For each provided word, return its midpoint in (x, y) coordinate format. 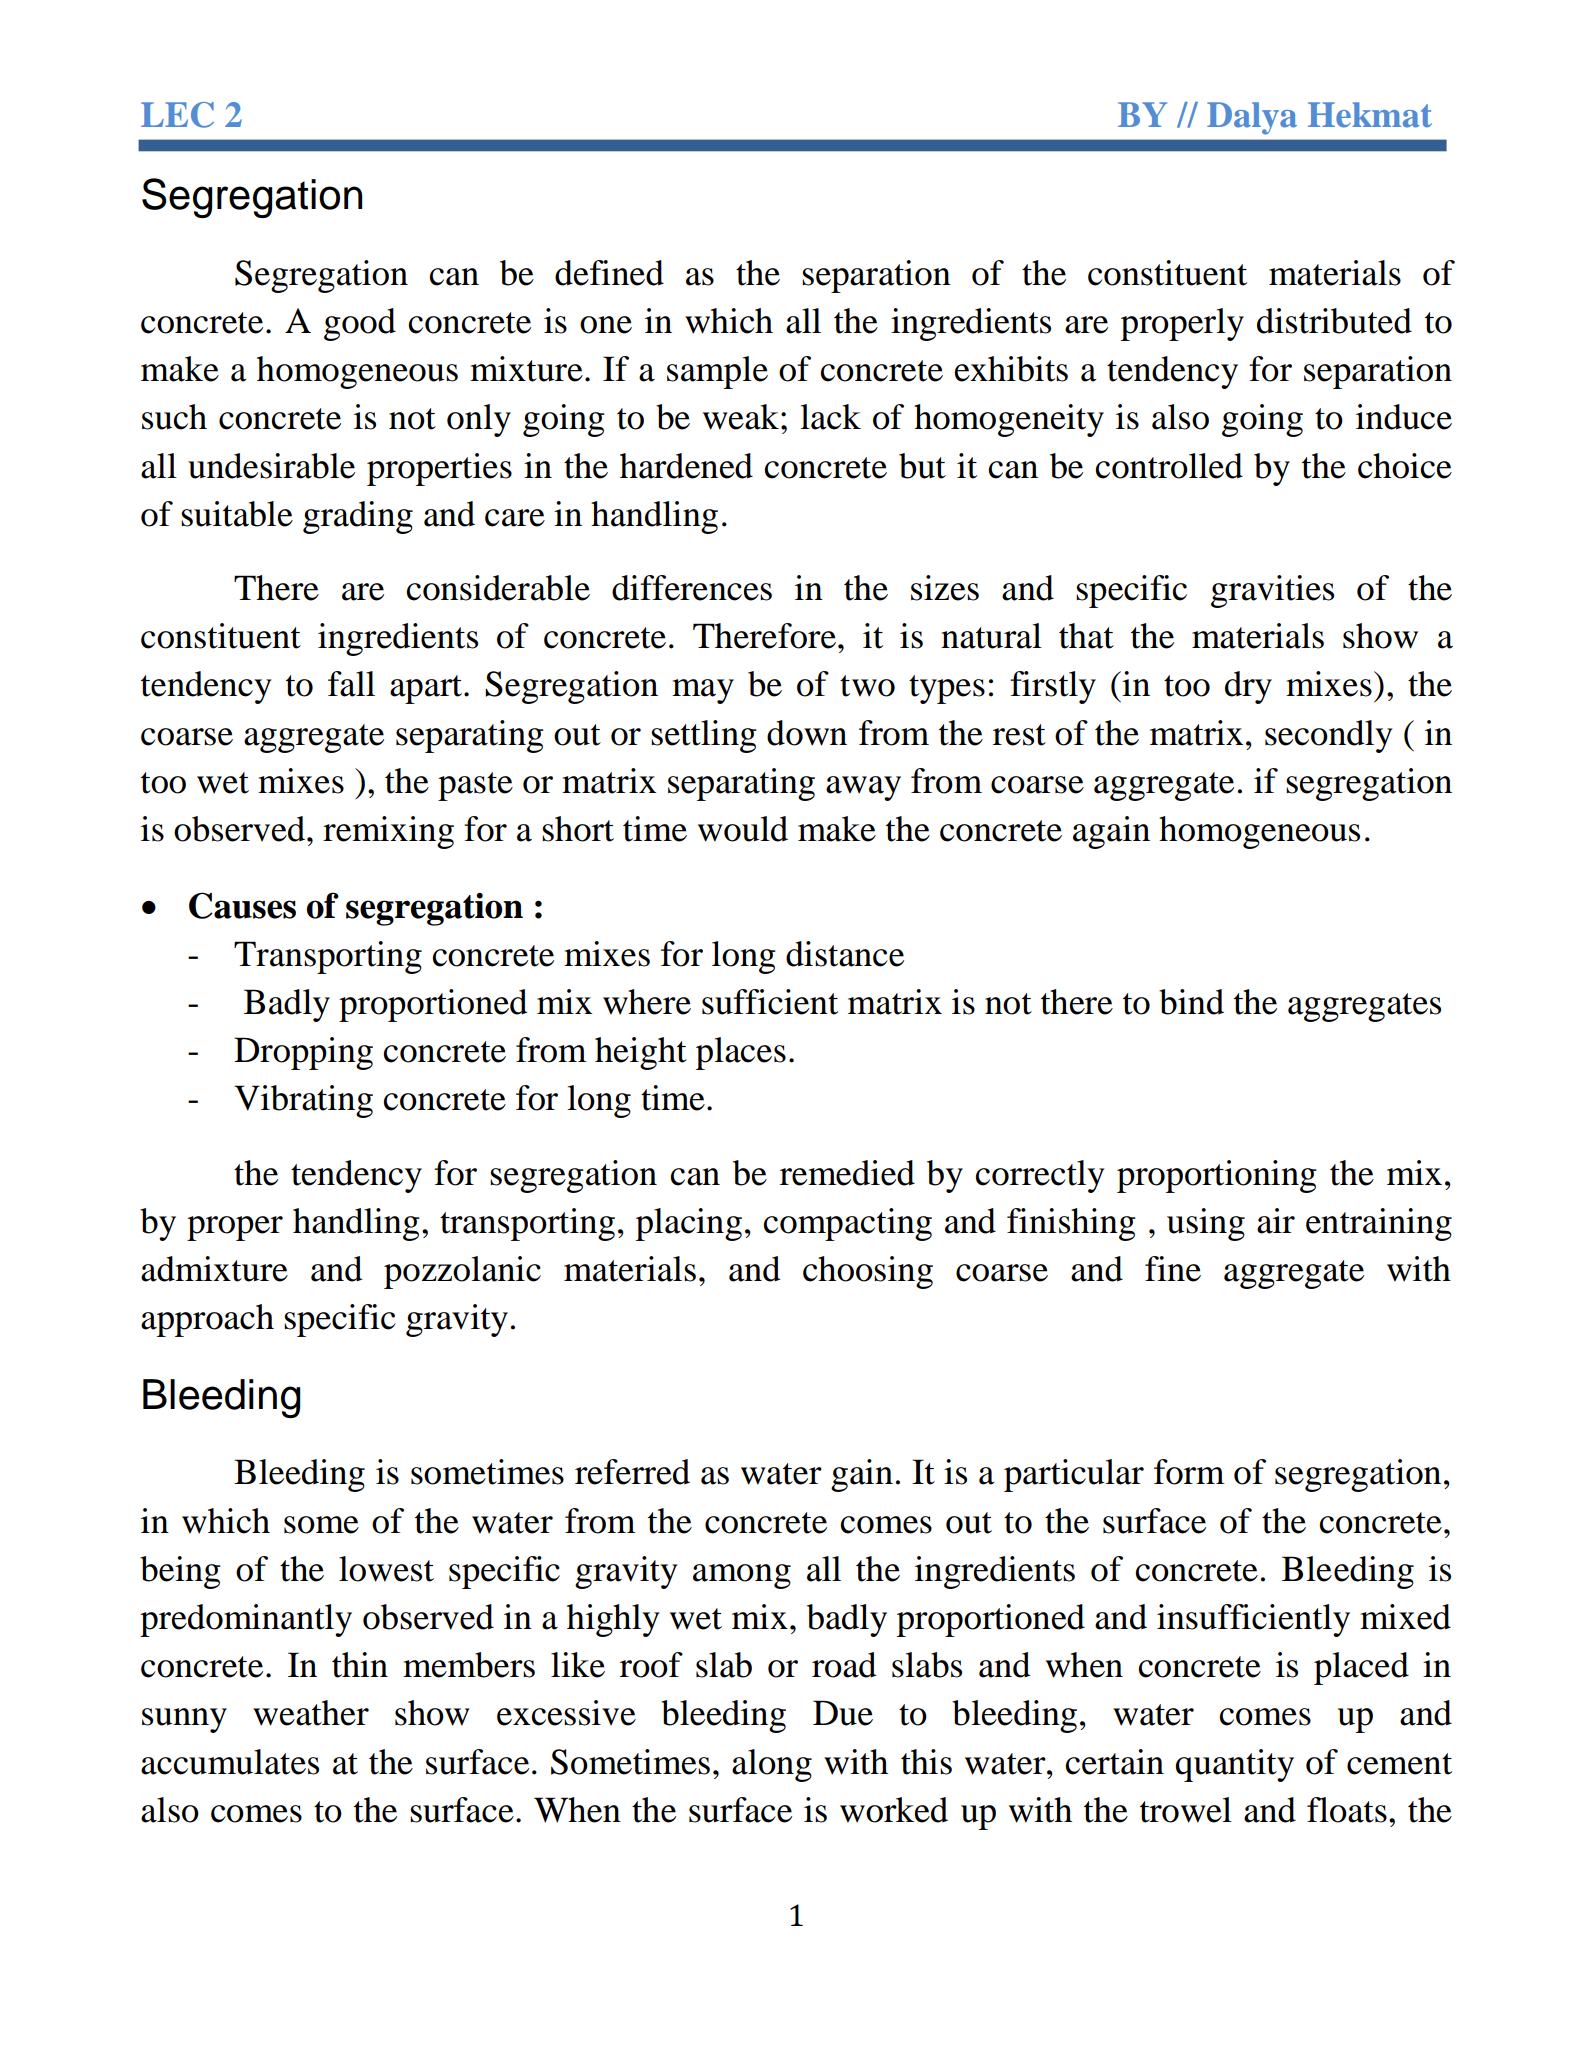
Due (843, 1713)
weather (311, 1713)
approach (207, 1320)
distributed (1334, 321)
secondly (1328, 736)
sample (717, 372)
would (743, 829)
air (1276, 1221)
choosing (868, 1272)
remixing (388, 832)
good (360, 324)
